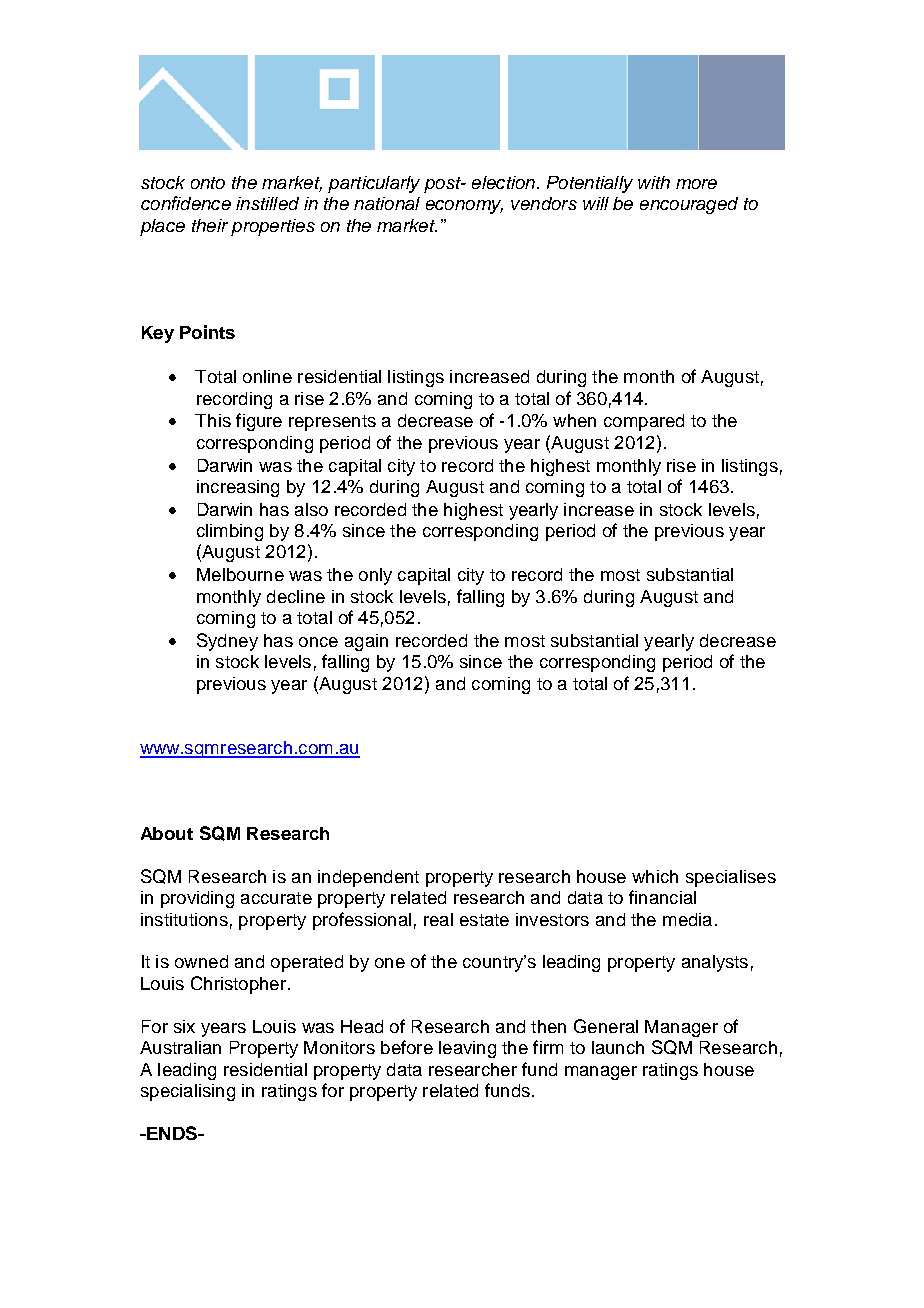 Image resolution: width=924 pixels, height=1308 pixels. What do you see at coordinates (210, 225) in the screenshot?
I see `their` at bounding box center [210, 225].
